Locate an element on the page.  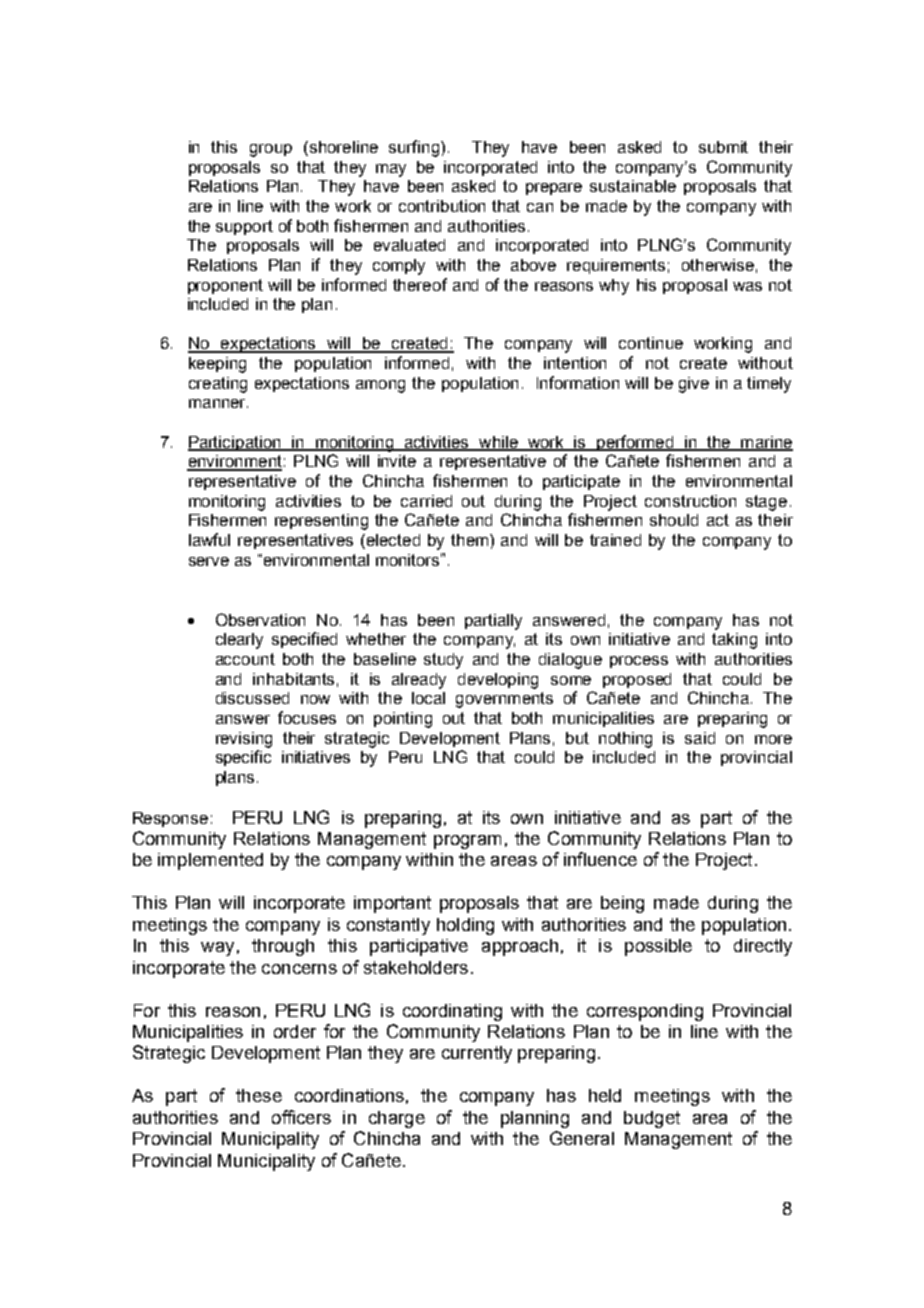
currently is located at coordinates (477, 1054).
